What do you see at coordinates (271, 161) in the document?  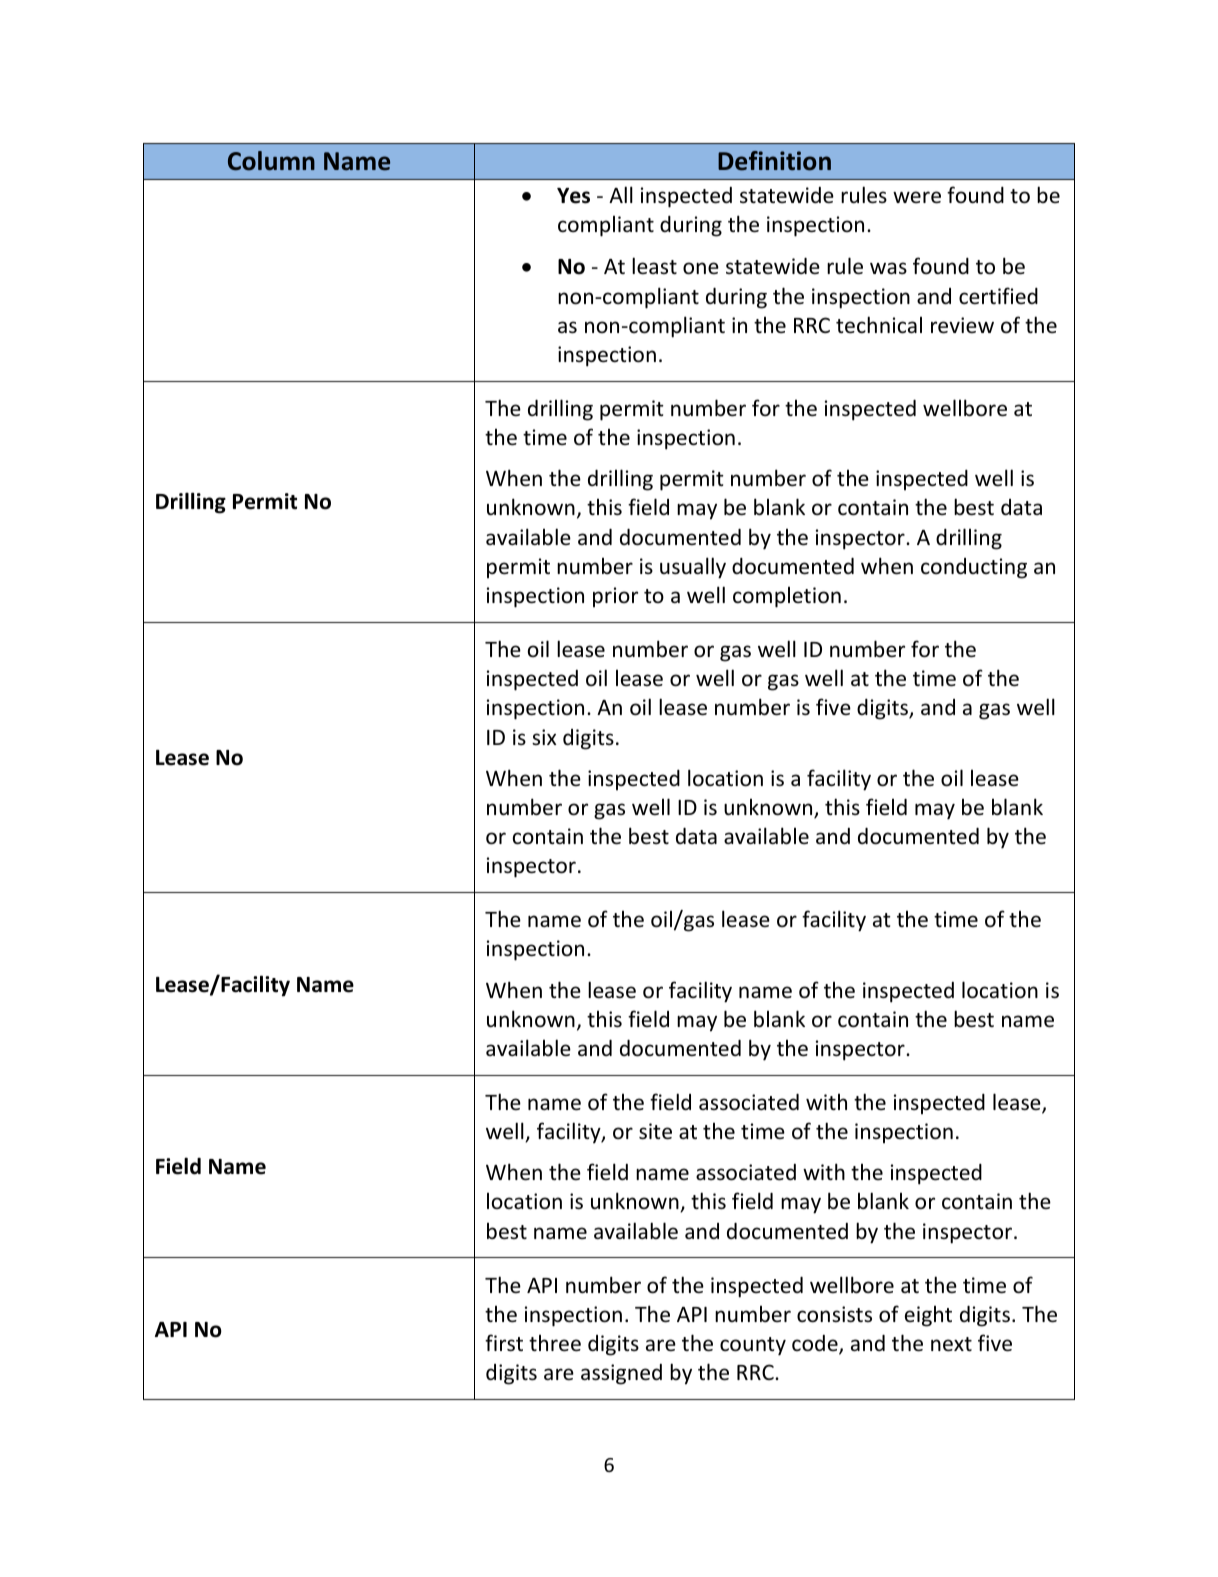 I see `Column` at bounding box center [271, 161].
